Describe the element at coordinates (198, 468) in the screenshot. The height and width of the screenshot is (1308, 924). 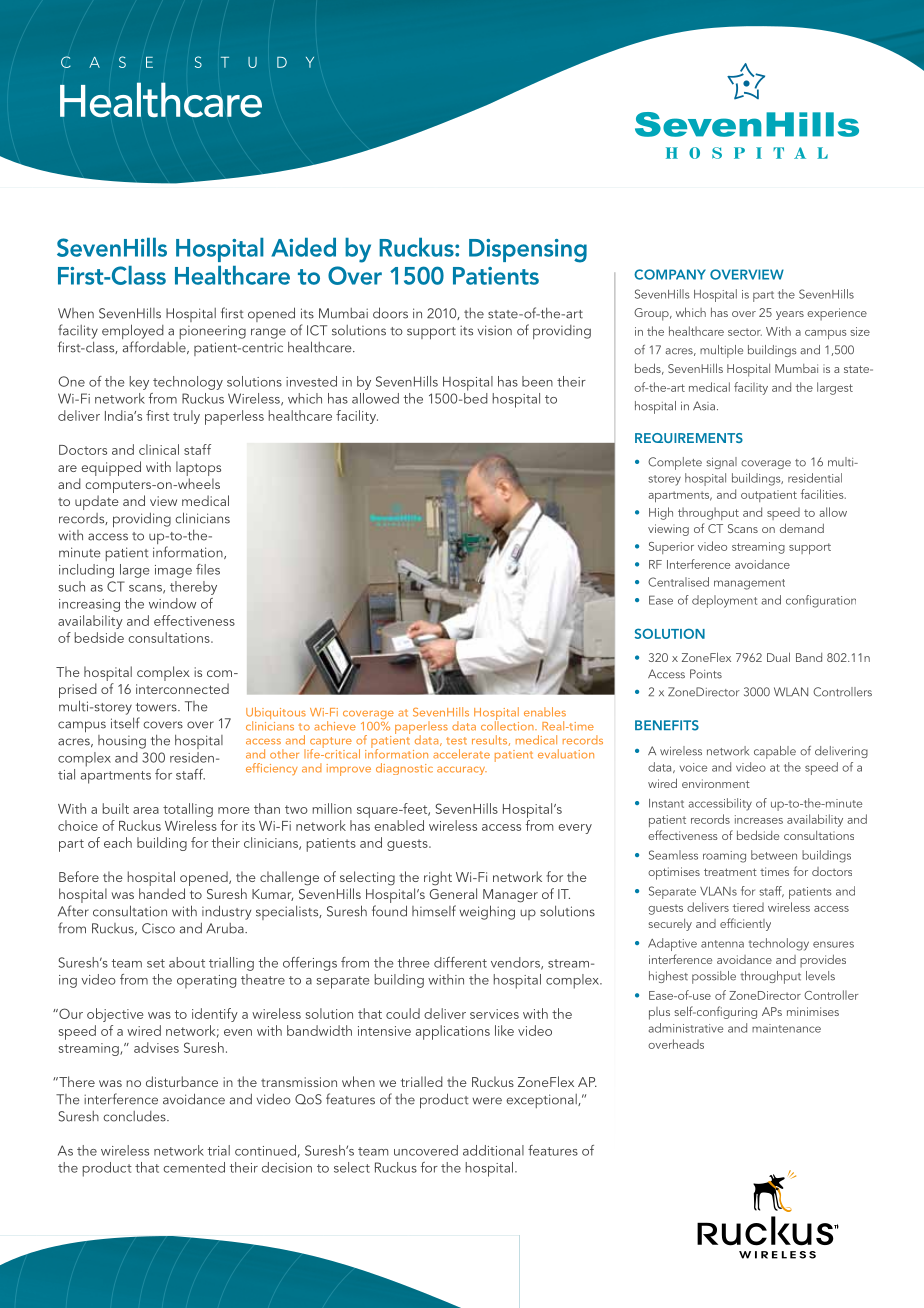
I see `laptops` at that location.
